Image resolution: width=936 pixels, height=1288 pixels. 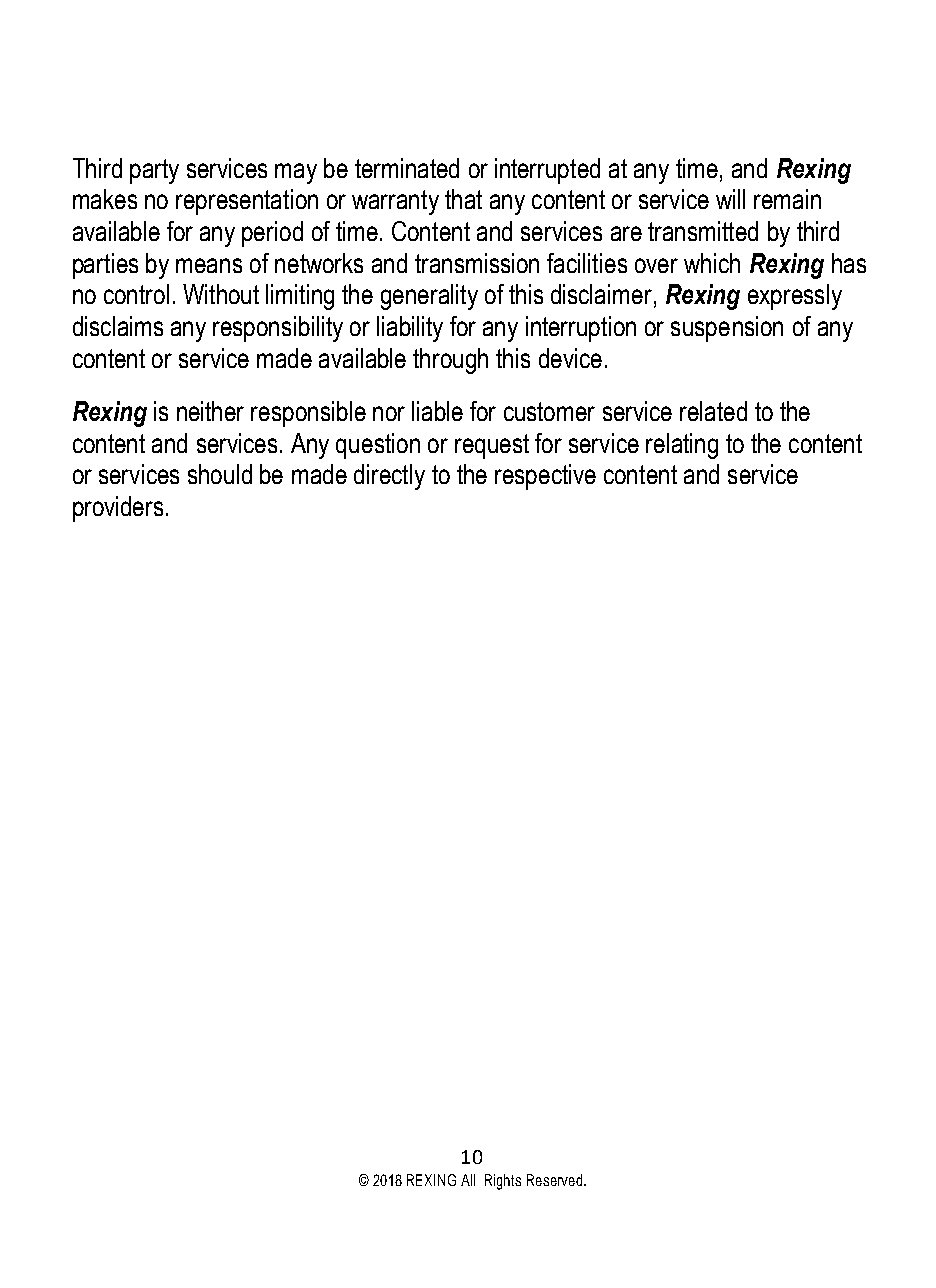 What do you see at coordinates (787, 199) in the screenshot?
I see `remain` at bounding box center [787, 199].
